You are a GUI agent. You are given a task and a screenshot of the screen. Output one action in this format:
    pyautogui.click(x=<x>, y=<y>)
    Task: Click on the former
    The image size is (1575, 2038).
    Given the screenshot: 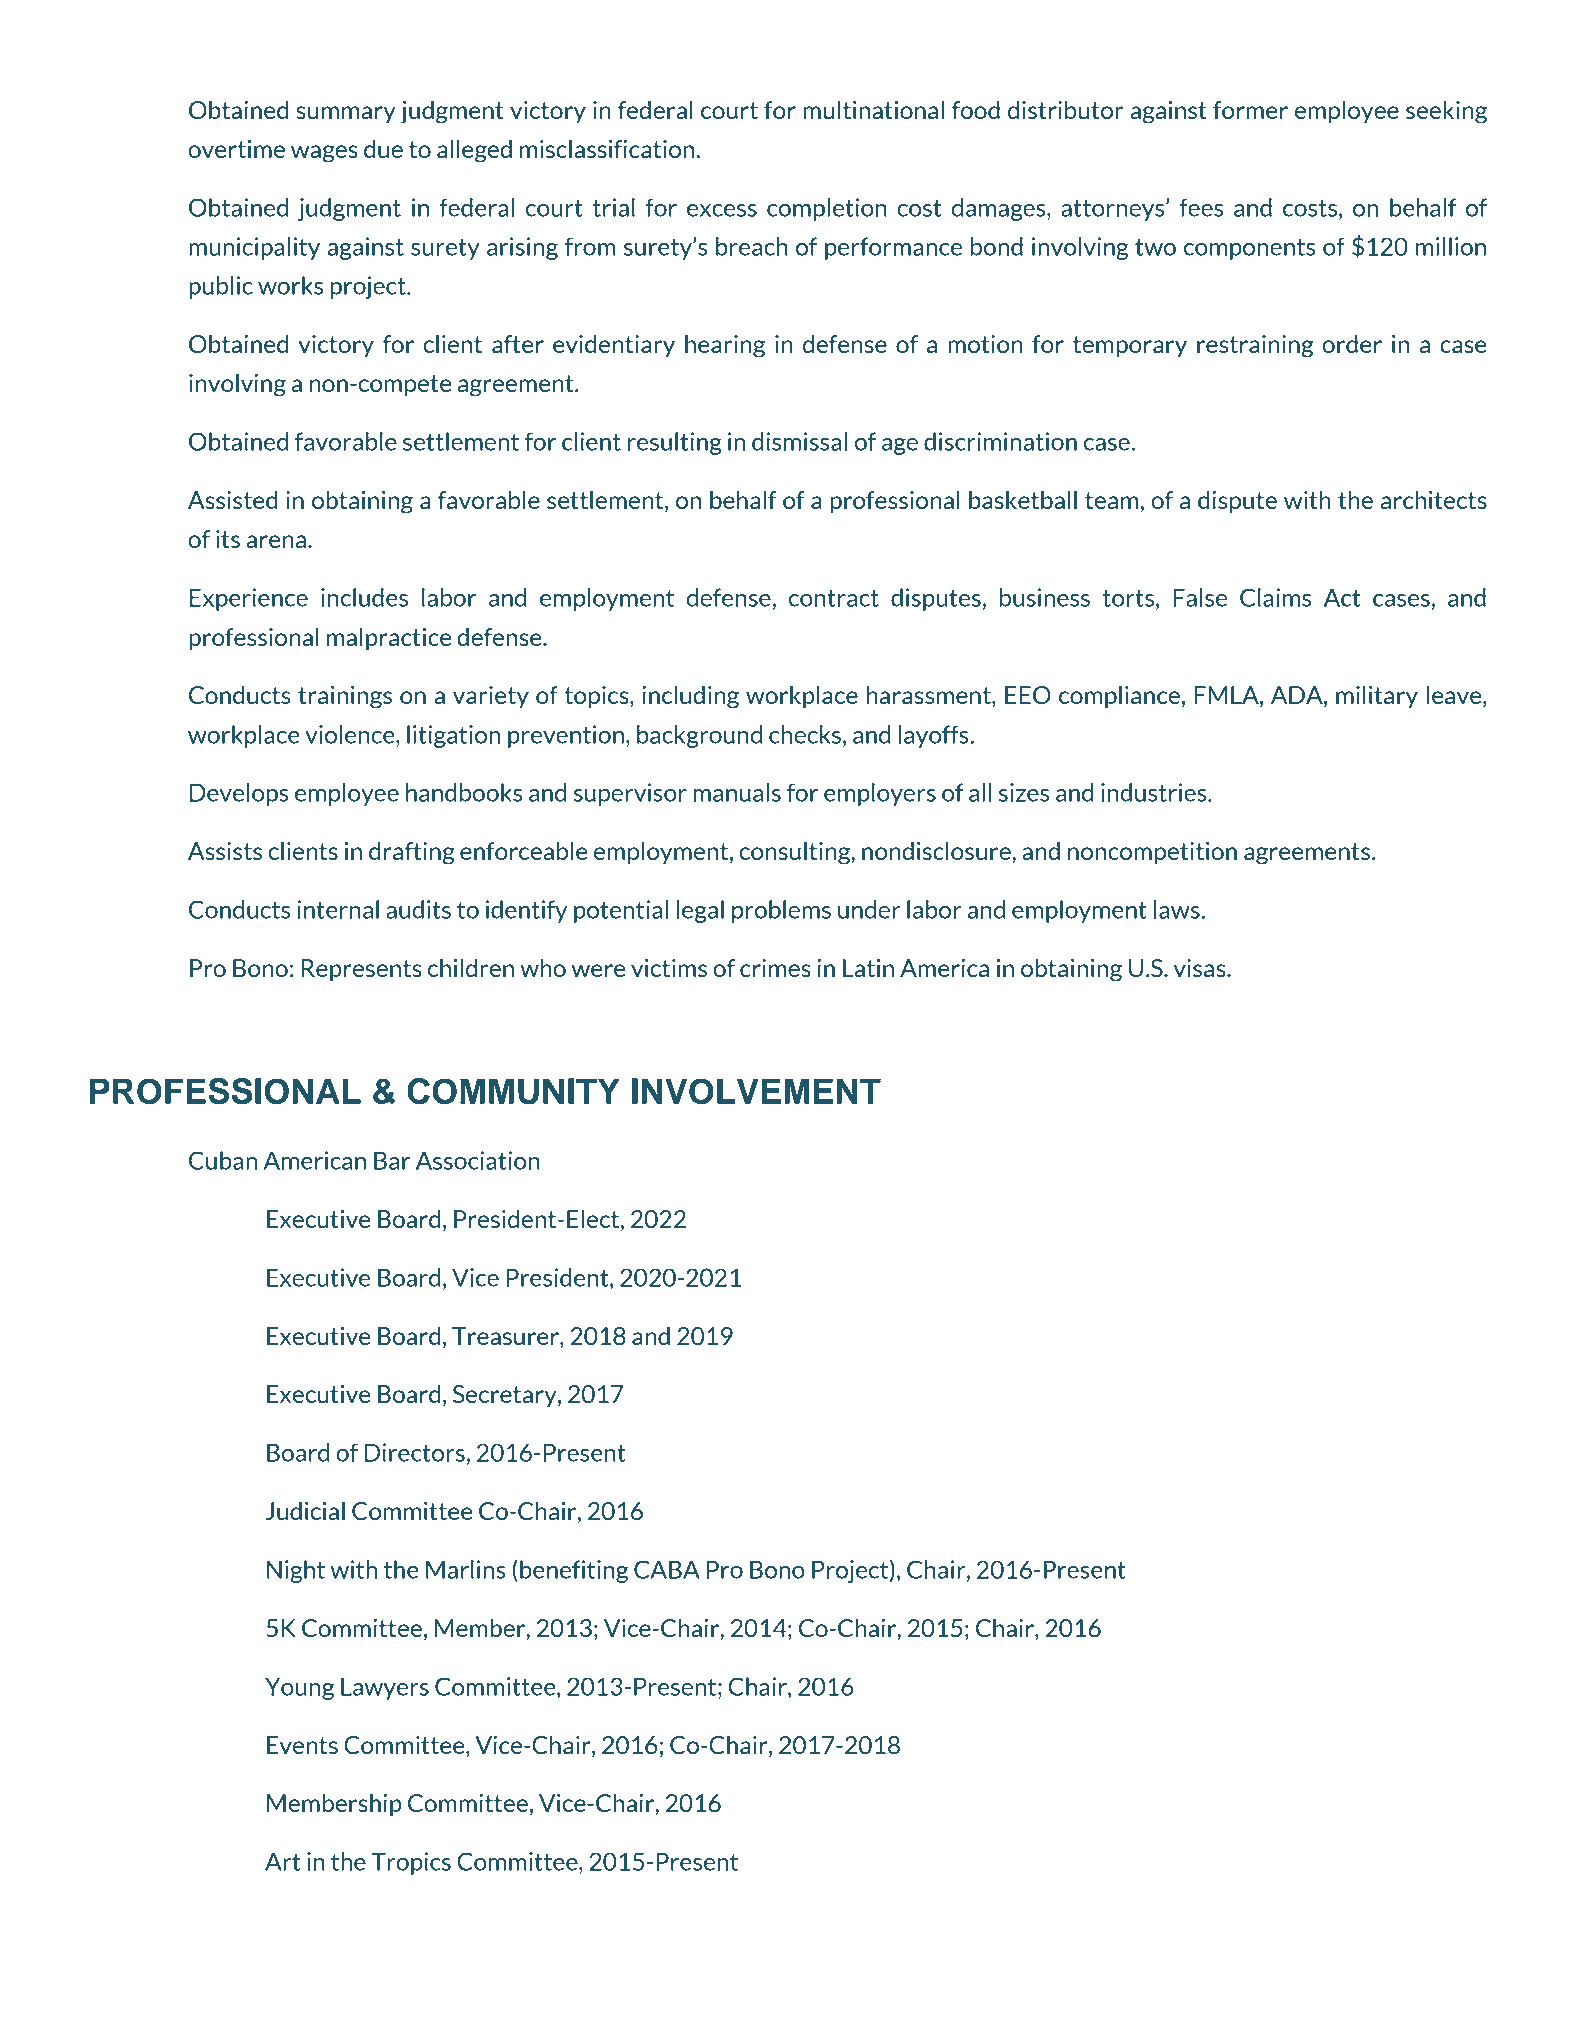 What is the action you would take?
    pyautogui.click(x=1250, y=110)
